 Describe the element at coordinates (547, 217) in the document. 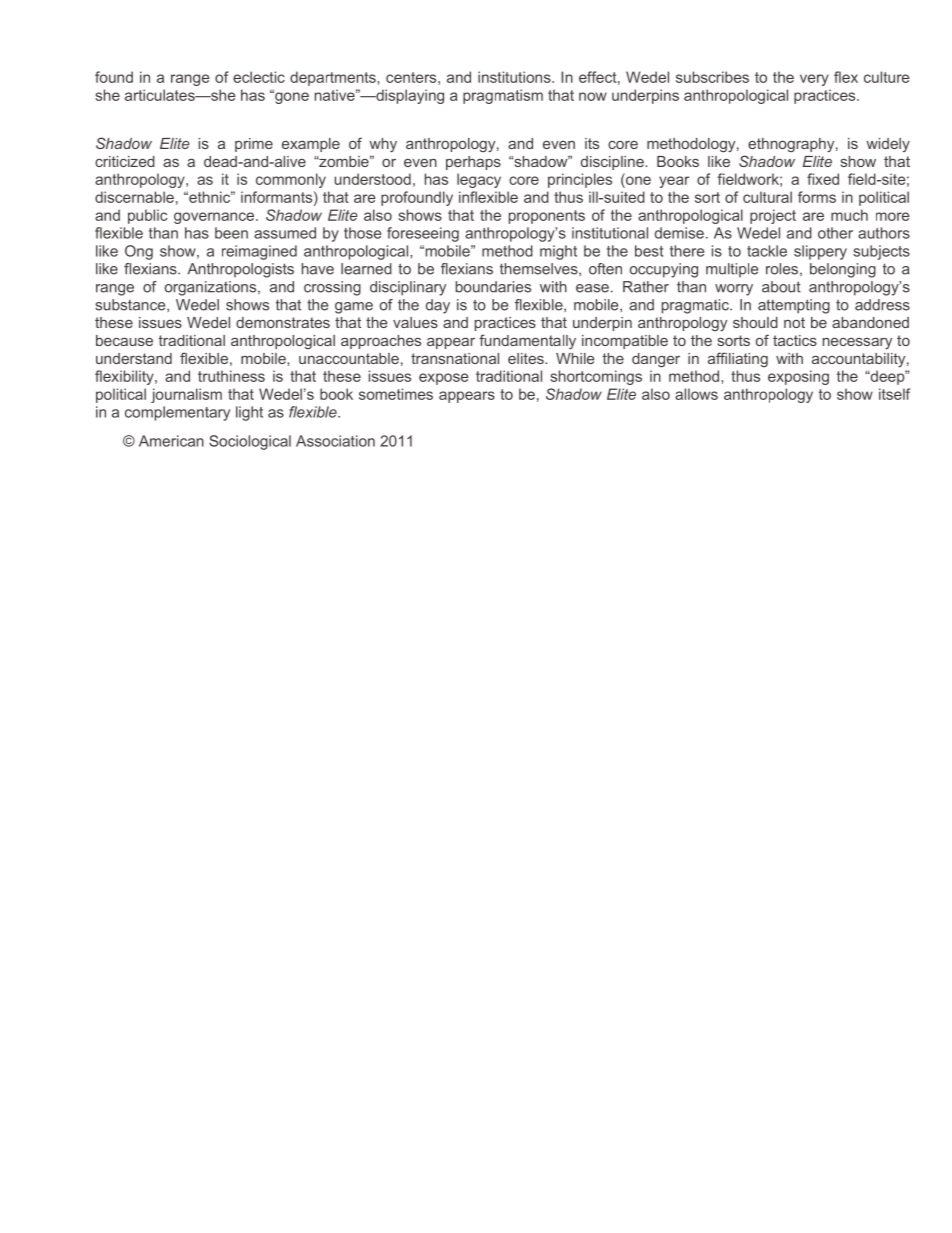

I see `proponents` at that location.
